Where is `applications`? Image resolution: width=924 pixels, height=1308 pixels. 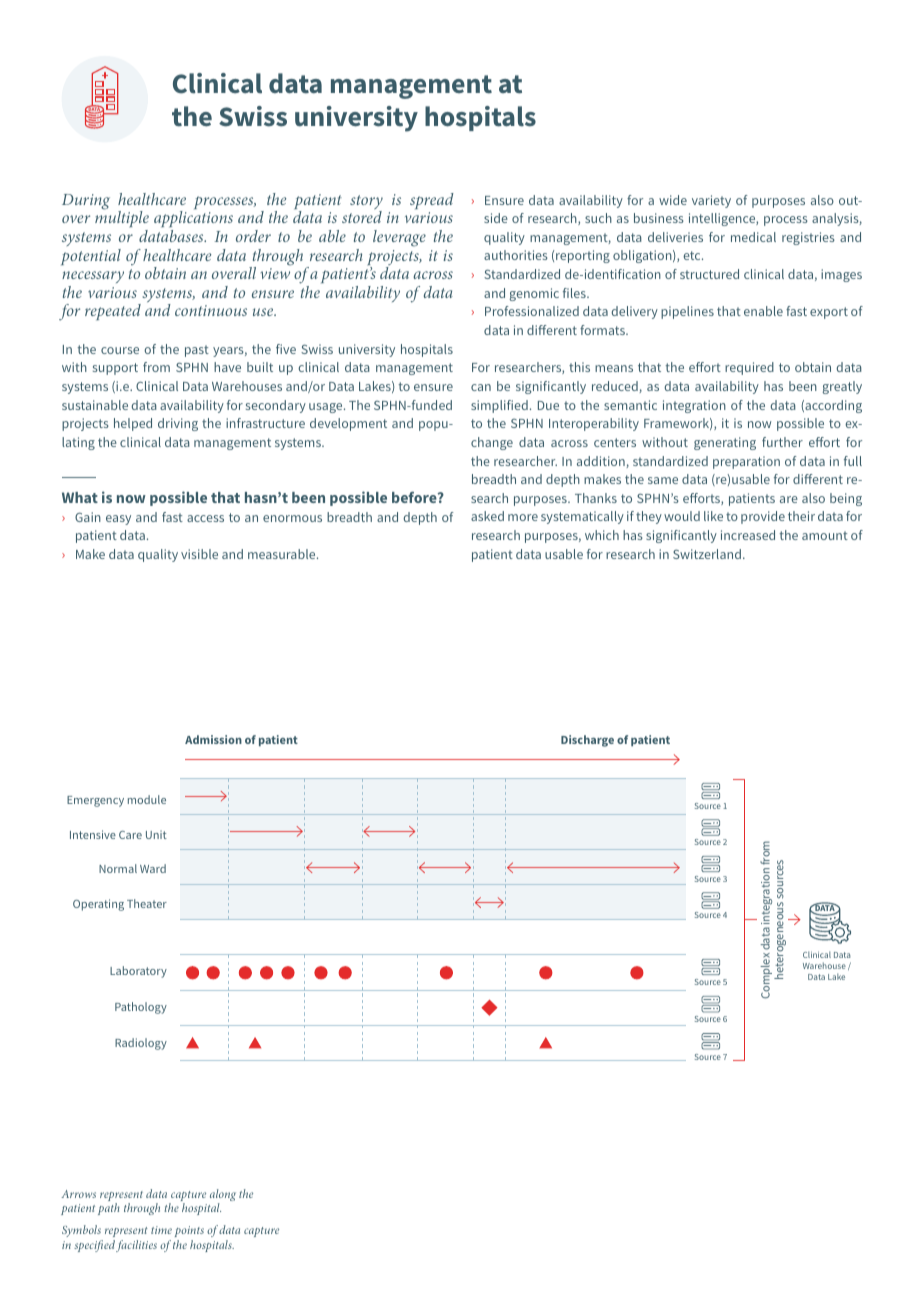
applications is located at coordinates (193, 221).
